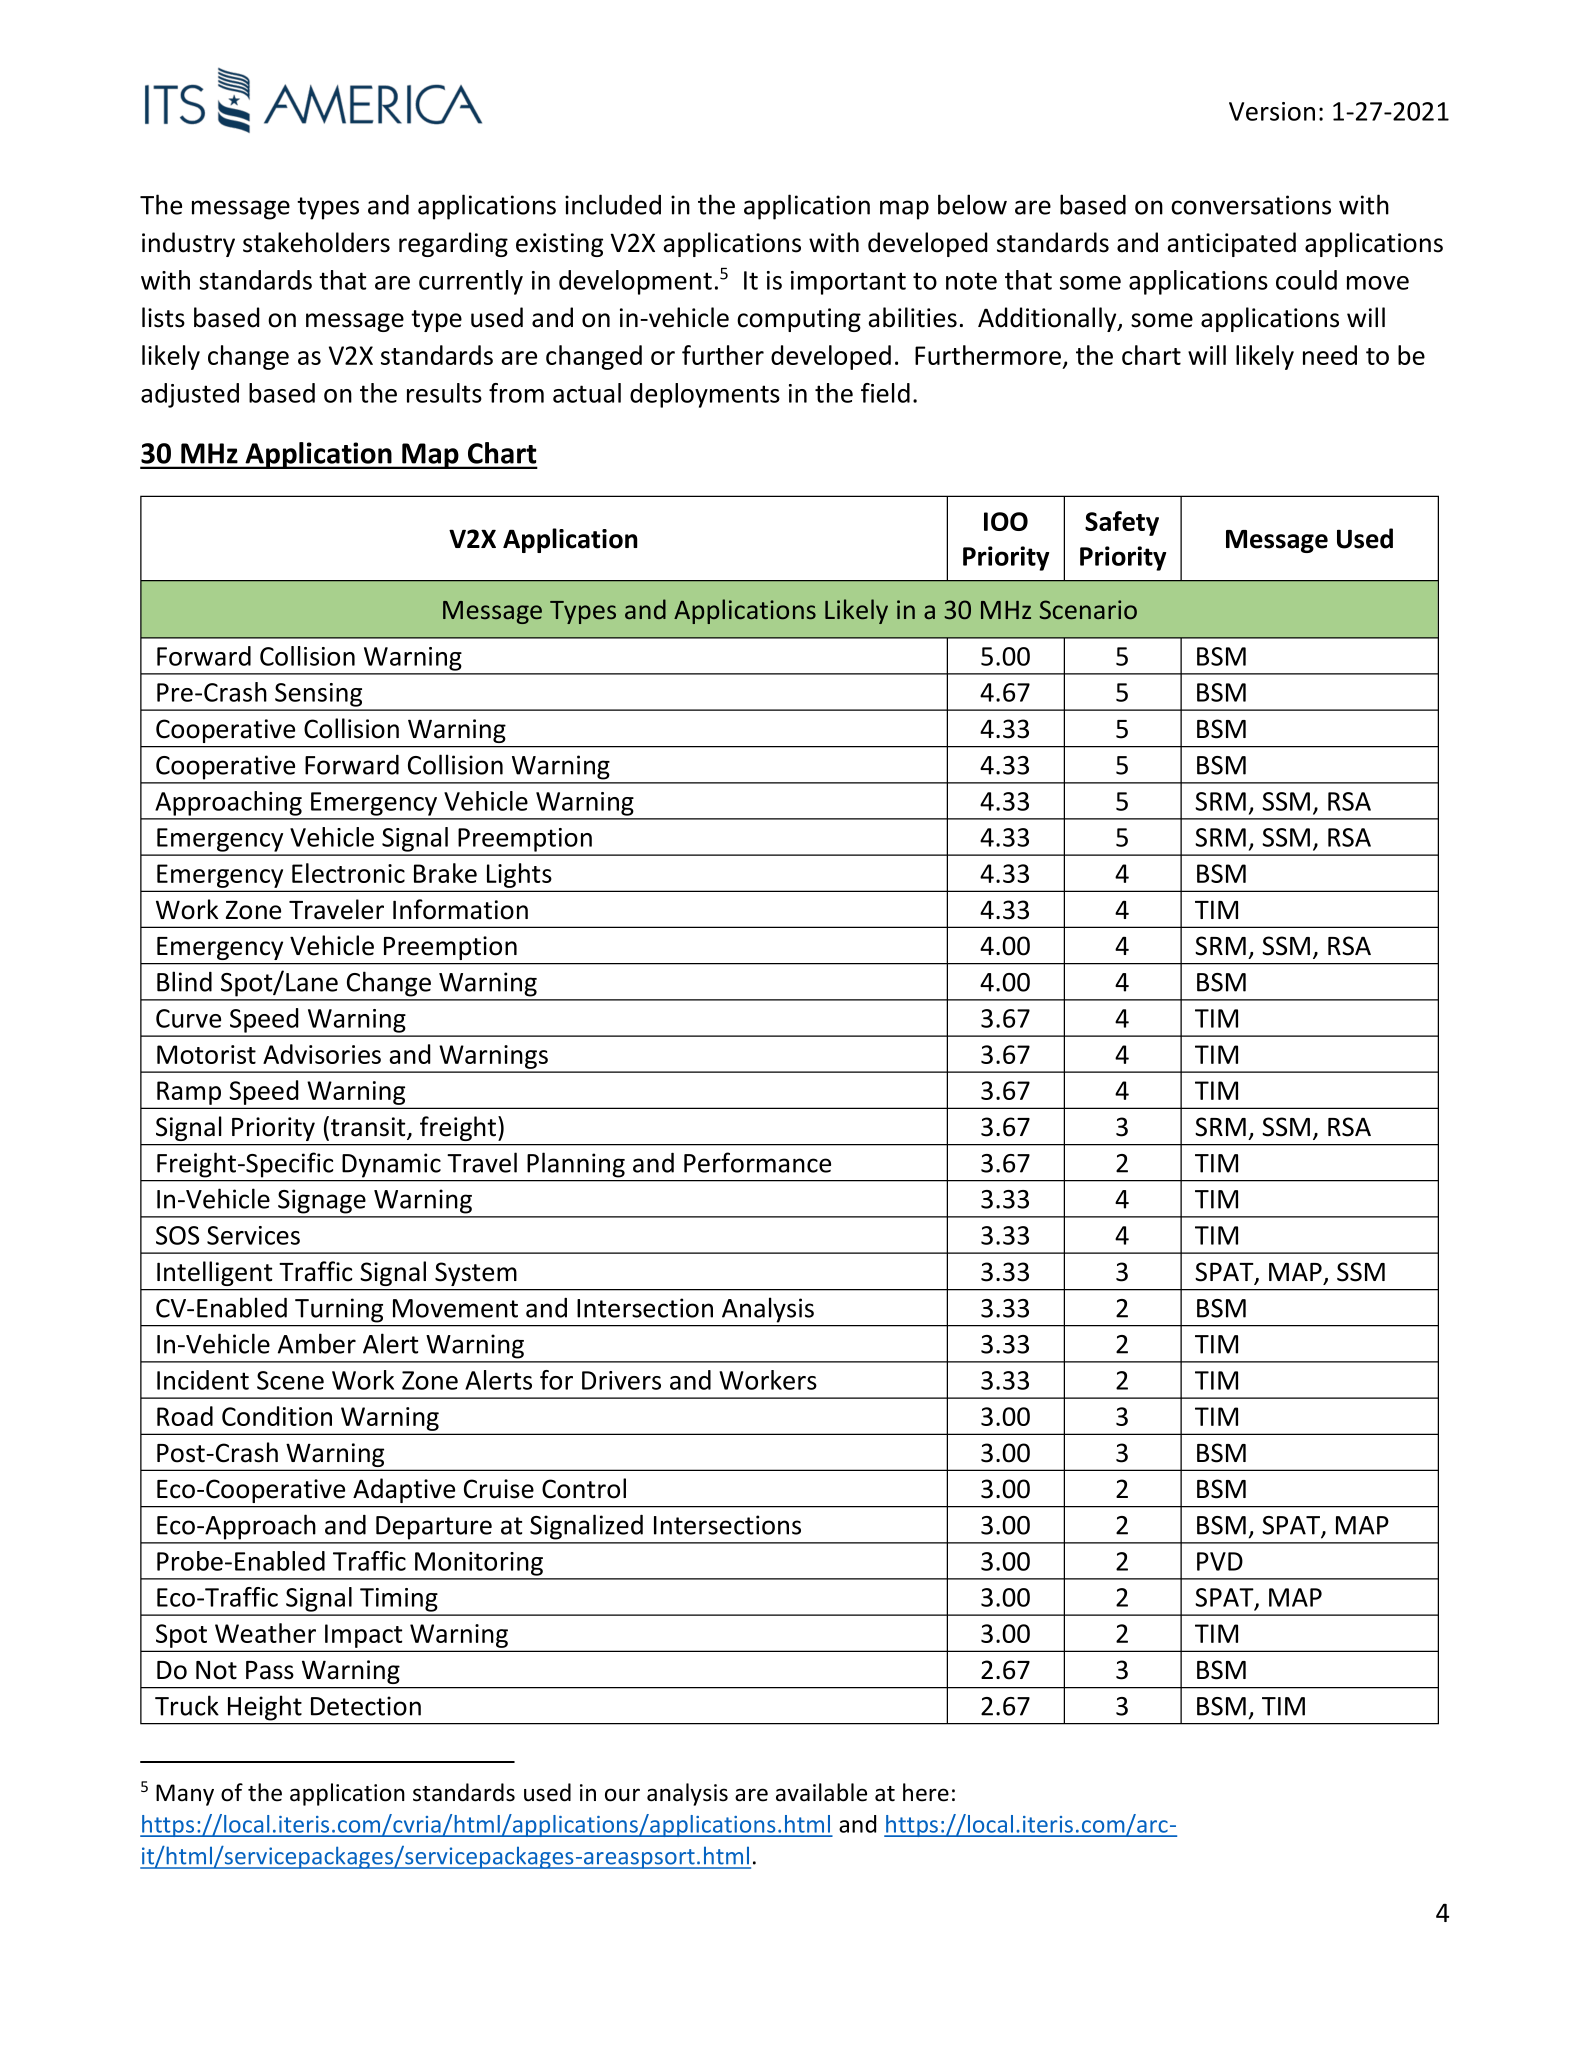 The image size is (1590, 2058). What do you see at coordinates (519, 875) in the image?
I see `Lights` at bounding box center [519, 875].
